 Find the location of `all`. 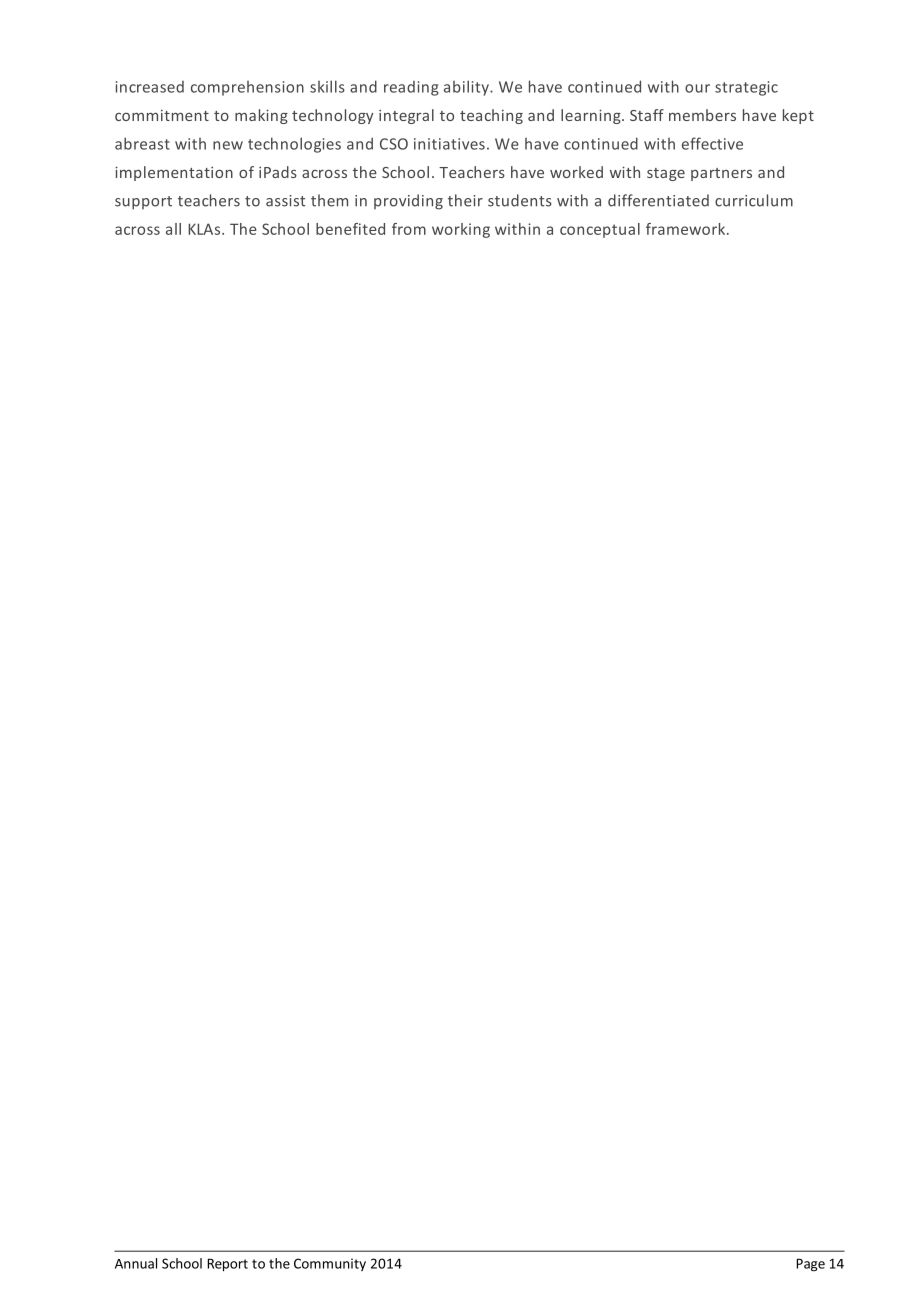

all is located at coordinates (173, 229).
